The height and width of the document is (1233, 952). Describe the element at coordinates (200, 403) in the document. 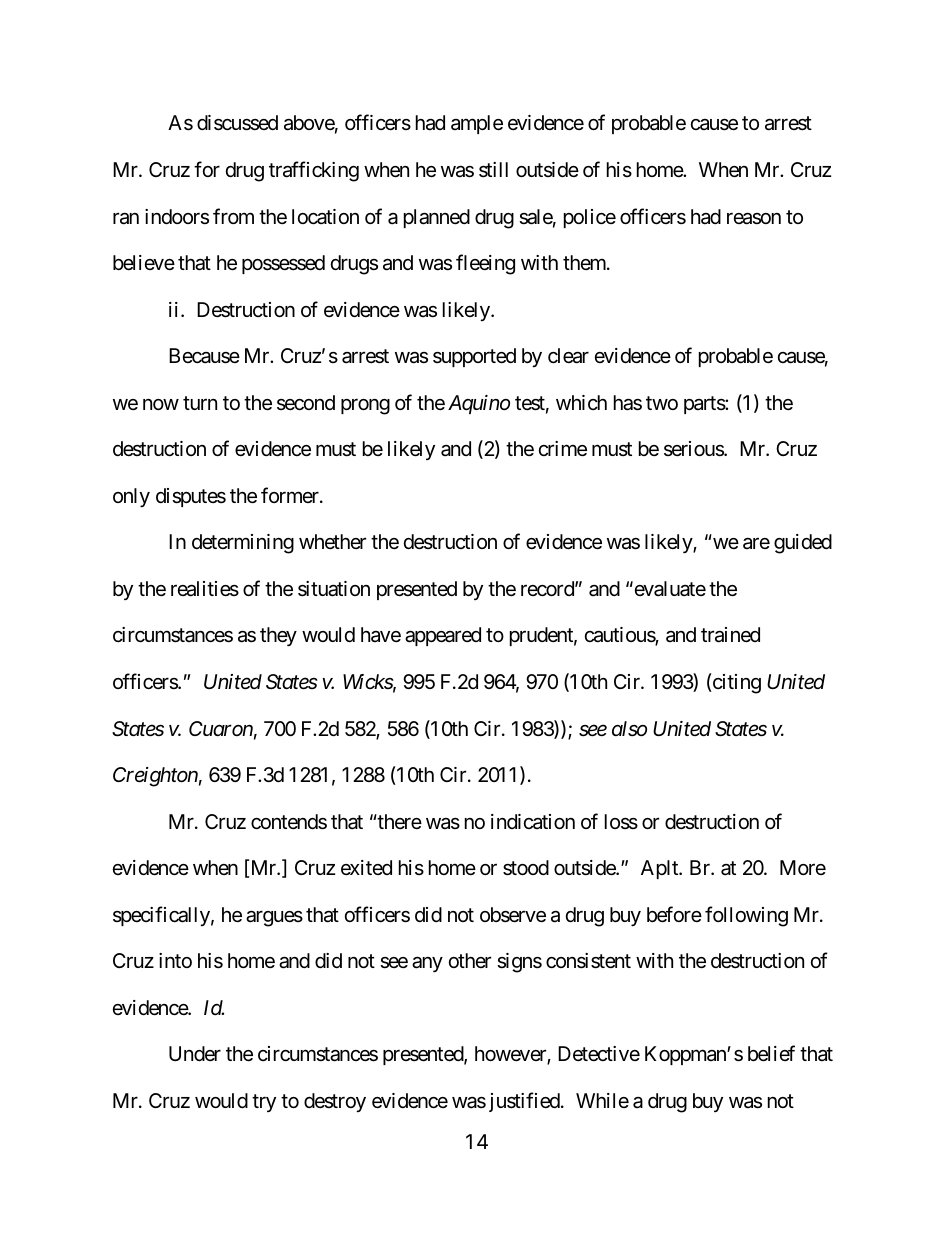

I see `turn` at that location.
